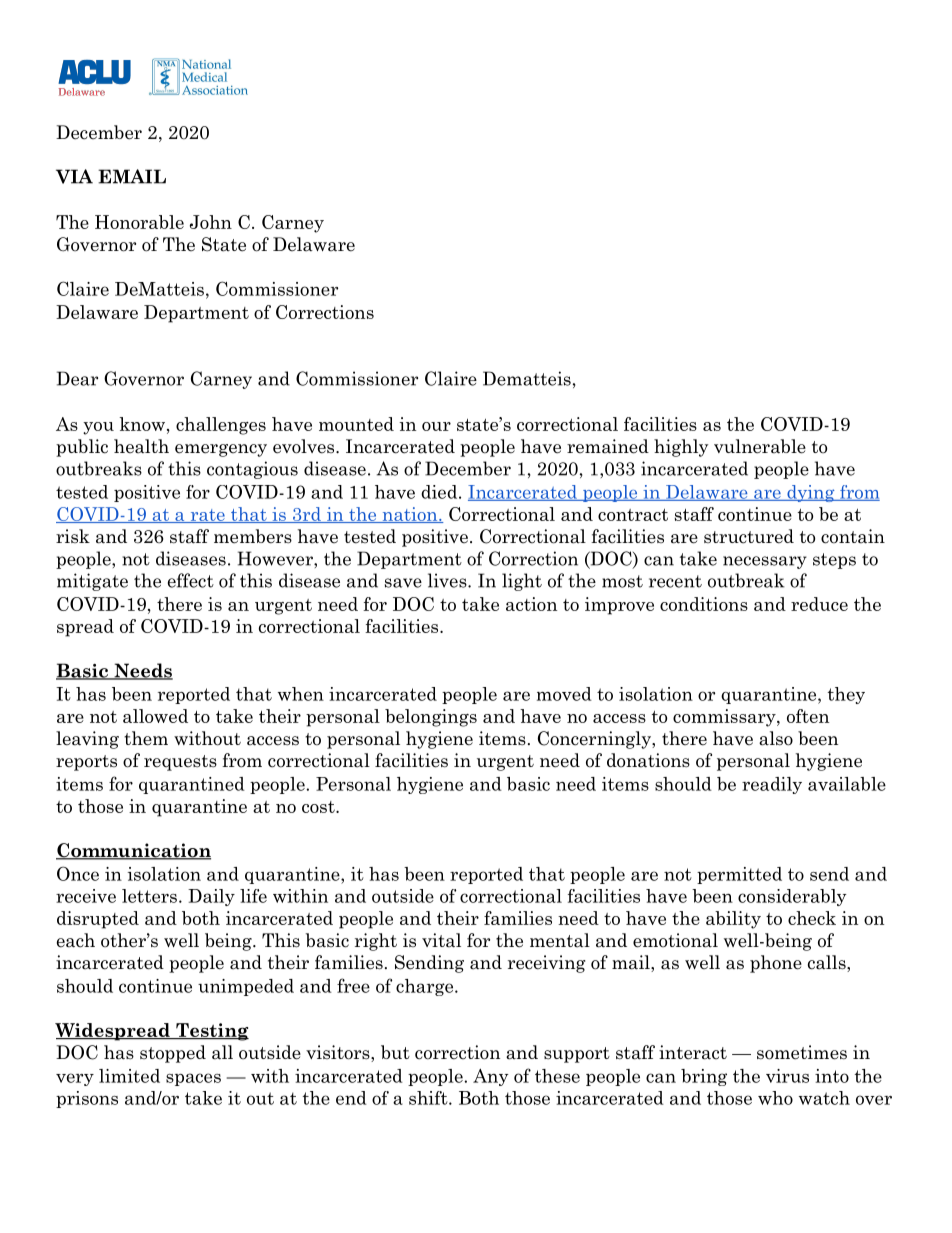  Describe the element at coordinates (139, 222) in the image. I see `Honorable` at that location.
